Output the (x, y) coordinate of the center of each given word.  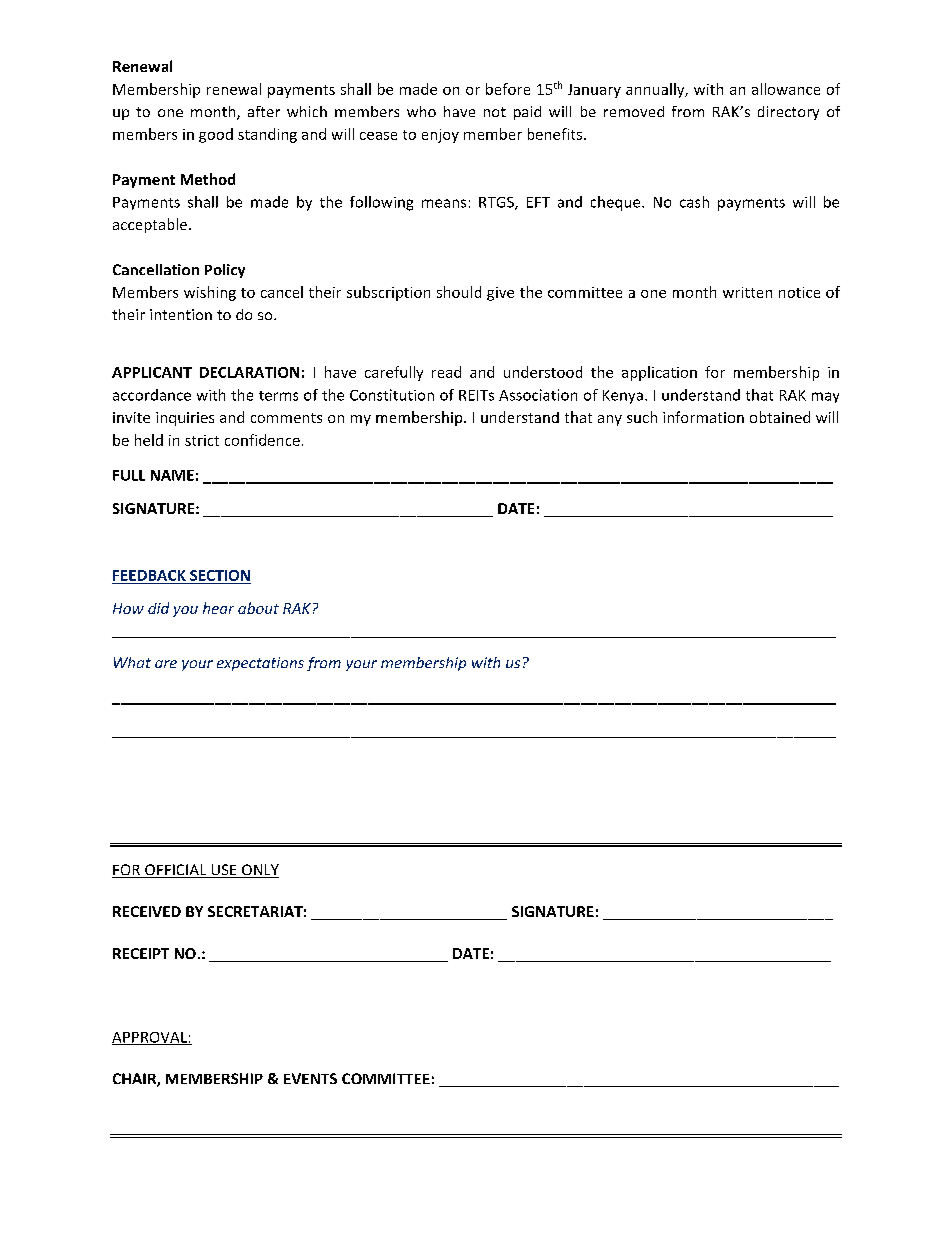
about (258, 608)
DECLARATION (249, 372)
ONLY (259, 871)
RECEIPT (141, 953)
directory (788, 113)
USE (224, 871)
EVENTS (310, 1078)
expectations (260, 664)
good (216, 135)
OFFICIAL (176, 871)
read (446, 372)
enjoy (440, 136)
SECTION (220, 575)
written (747, 292)
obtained (780, 417)
